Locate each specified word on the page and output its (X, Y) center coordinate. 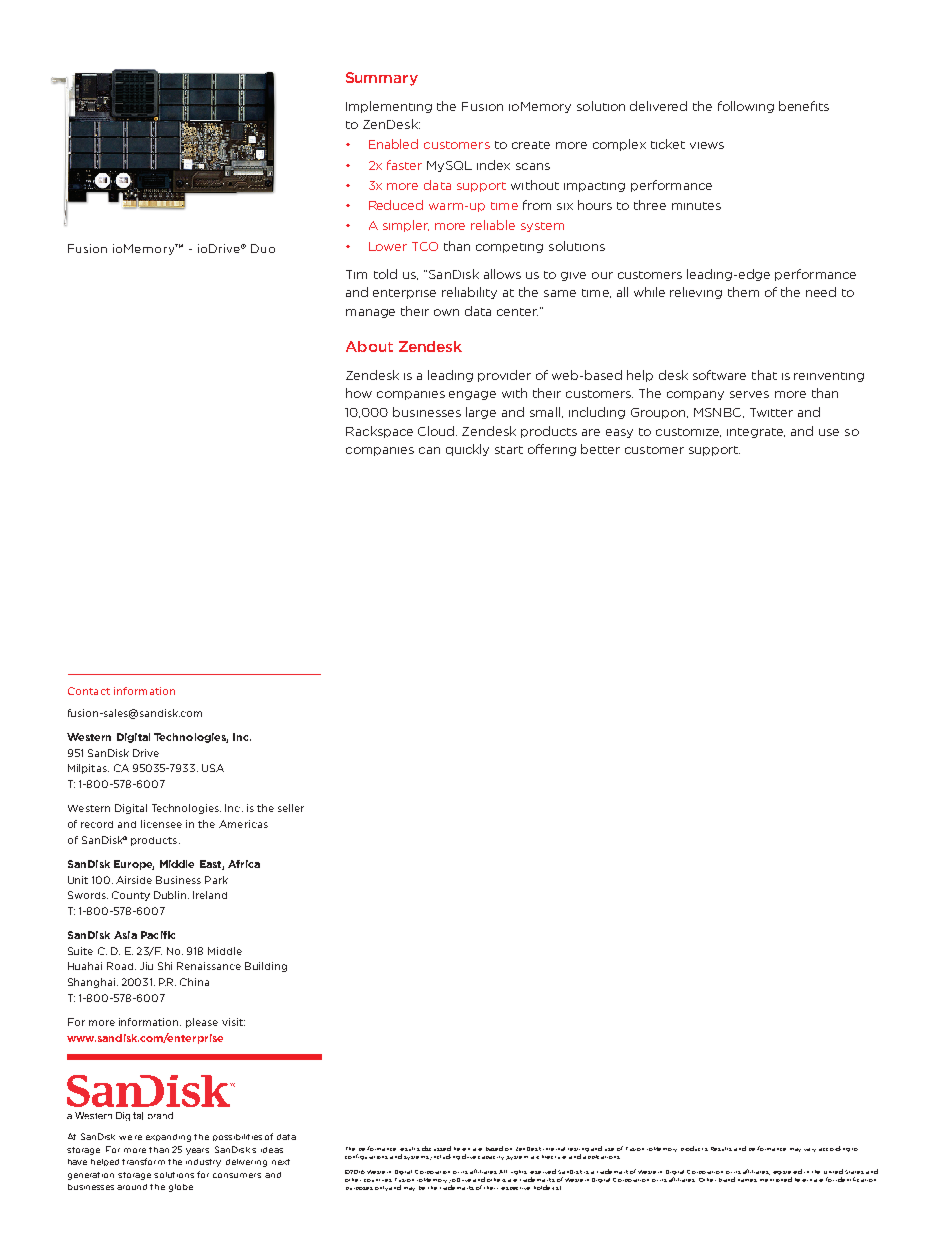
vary (810, 1150)
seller (291, 808)
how (359, 393)
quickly (467, 450)
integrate (756, 433)
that (764, 375)
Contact (89, 691)
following (746, 107)
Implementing (389, 107)
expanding (168, 1138)
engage (472, 395)
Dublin (171, 895)
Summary (382, 79)
